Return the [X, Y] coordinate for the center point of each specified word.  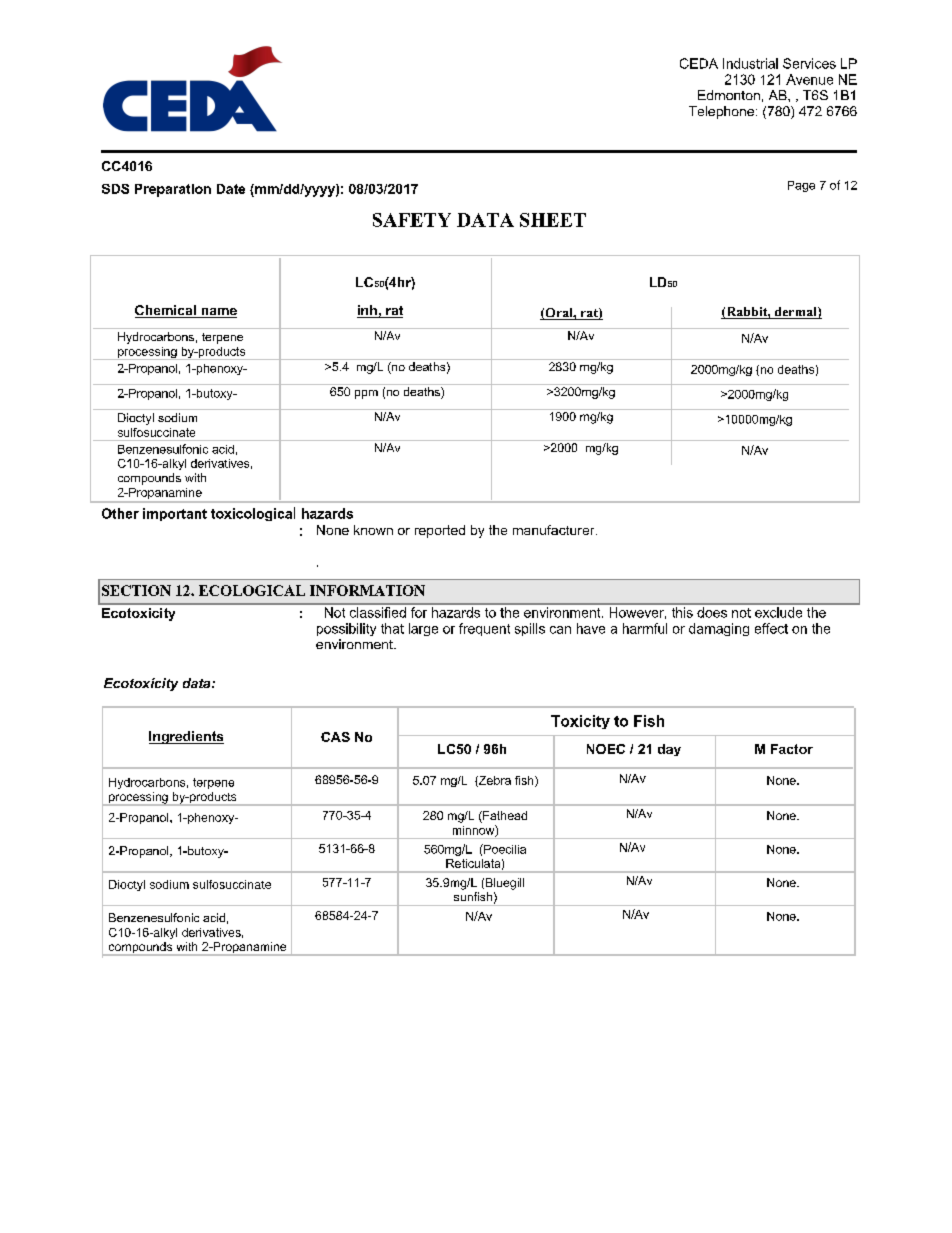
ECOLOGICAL [252, 590]
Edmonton [729, 95]
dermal [795, 313]
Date [231, 189]
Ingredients [186, 737]
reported [440, 531]
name [218, 313]
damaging [719, 629]
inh [368, 311]
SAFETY [412, 220]
